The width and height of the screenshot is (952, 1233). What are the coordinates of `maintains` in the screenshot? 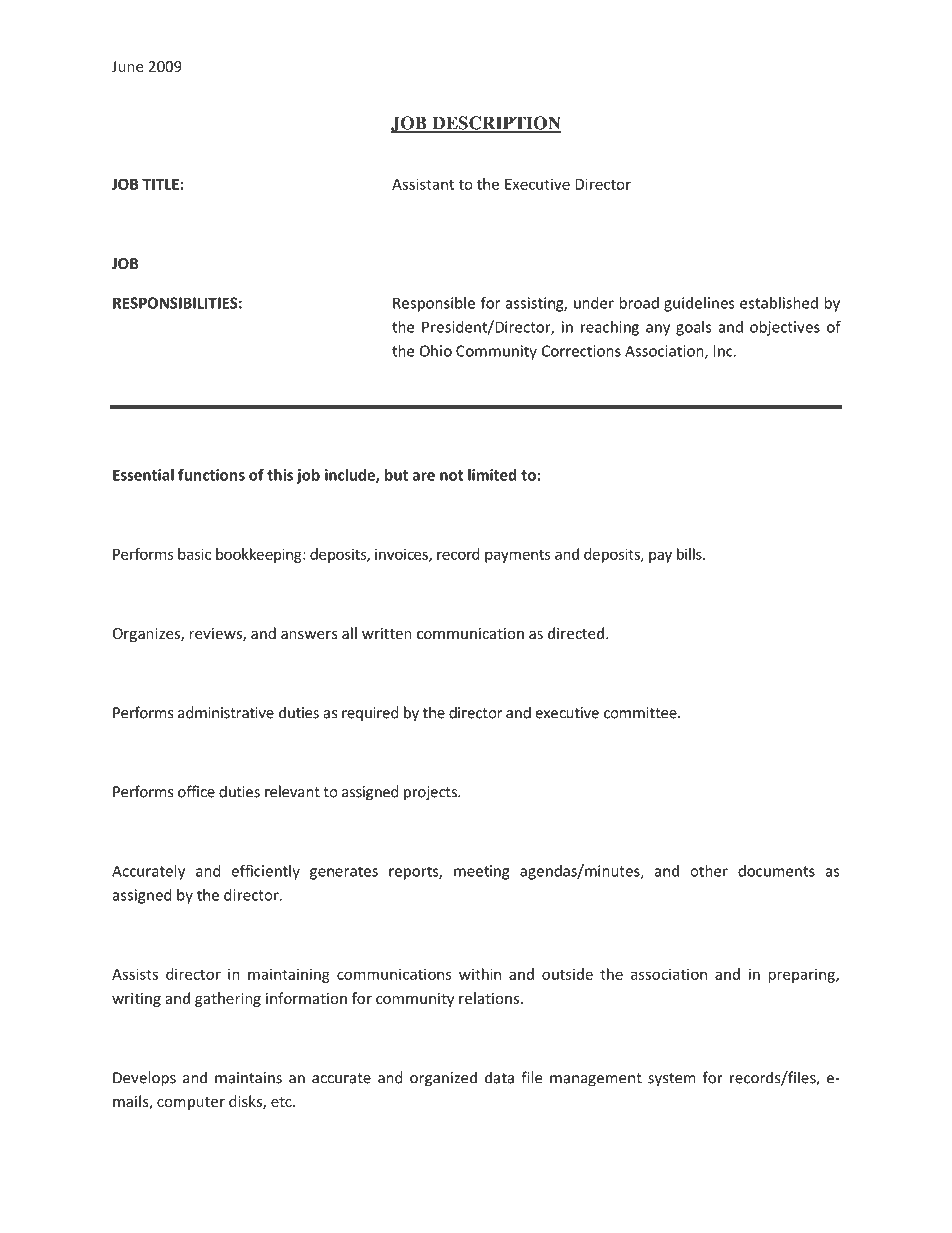 It's located at (248, 1078).
